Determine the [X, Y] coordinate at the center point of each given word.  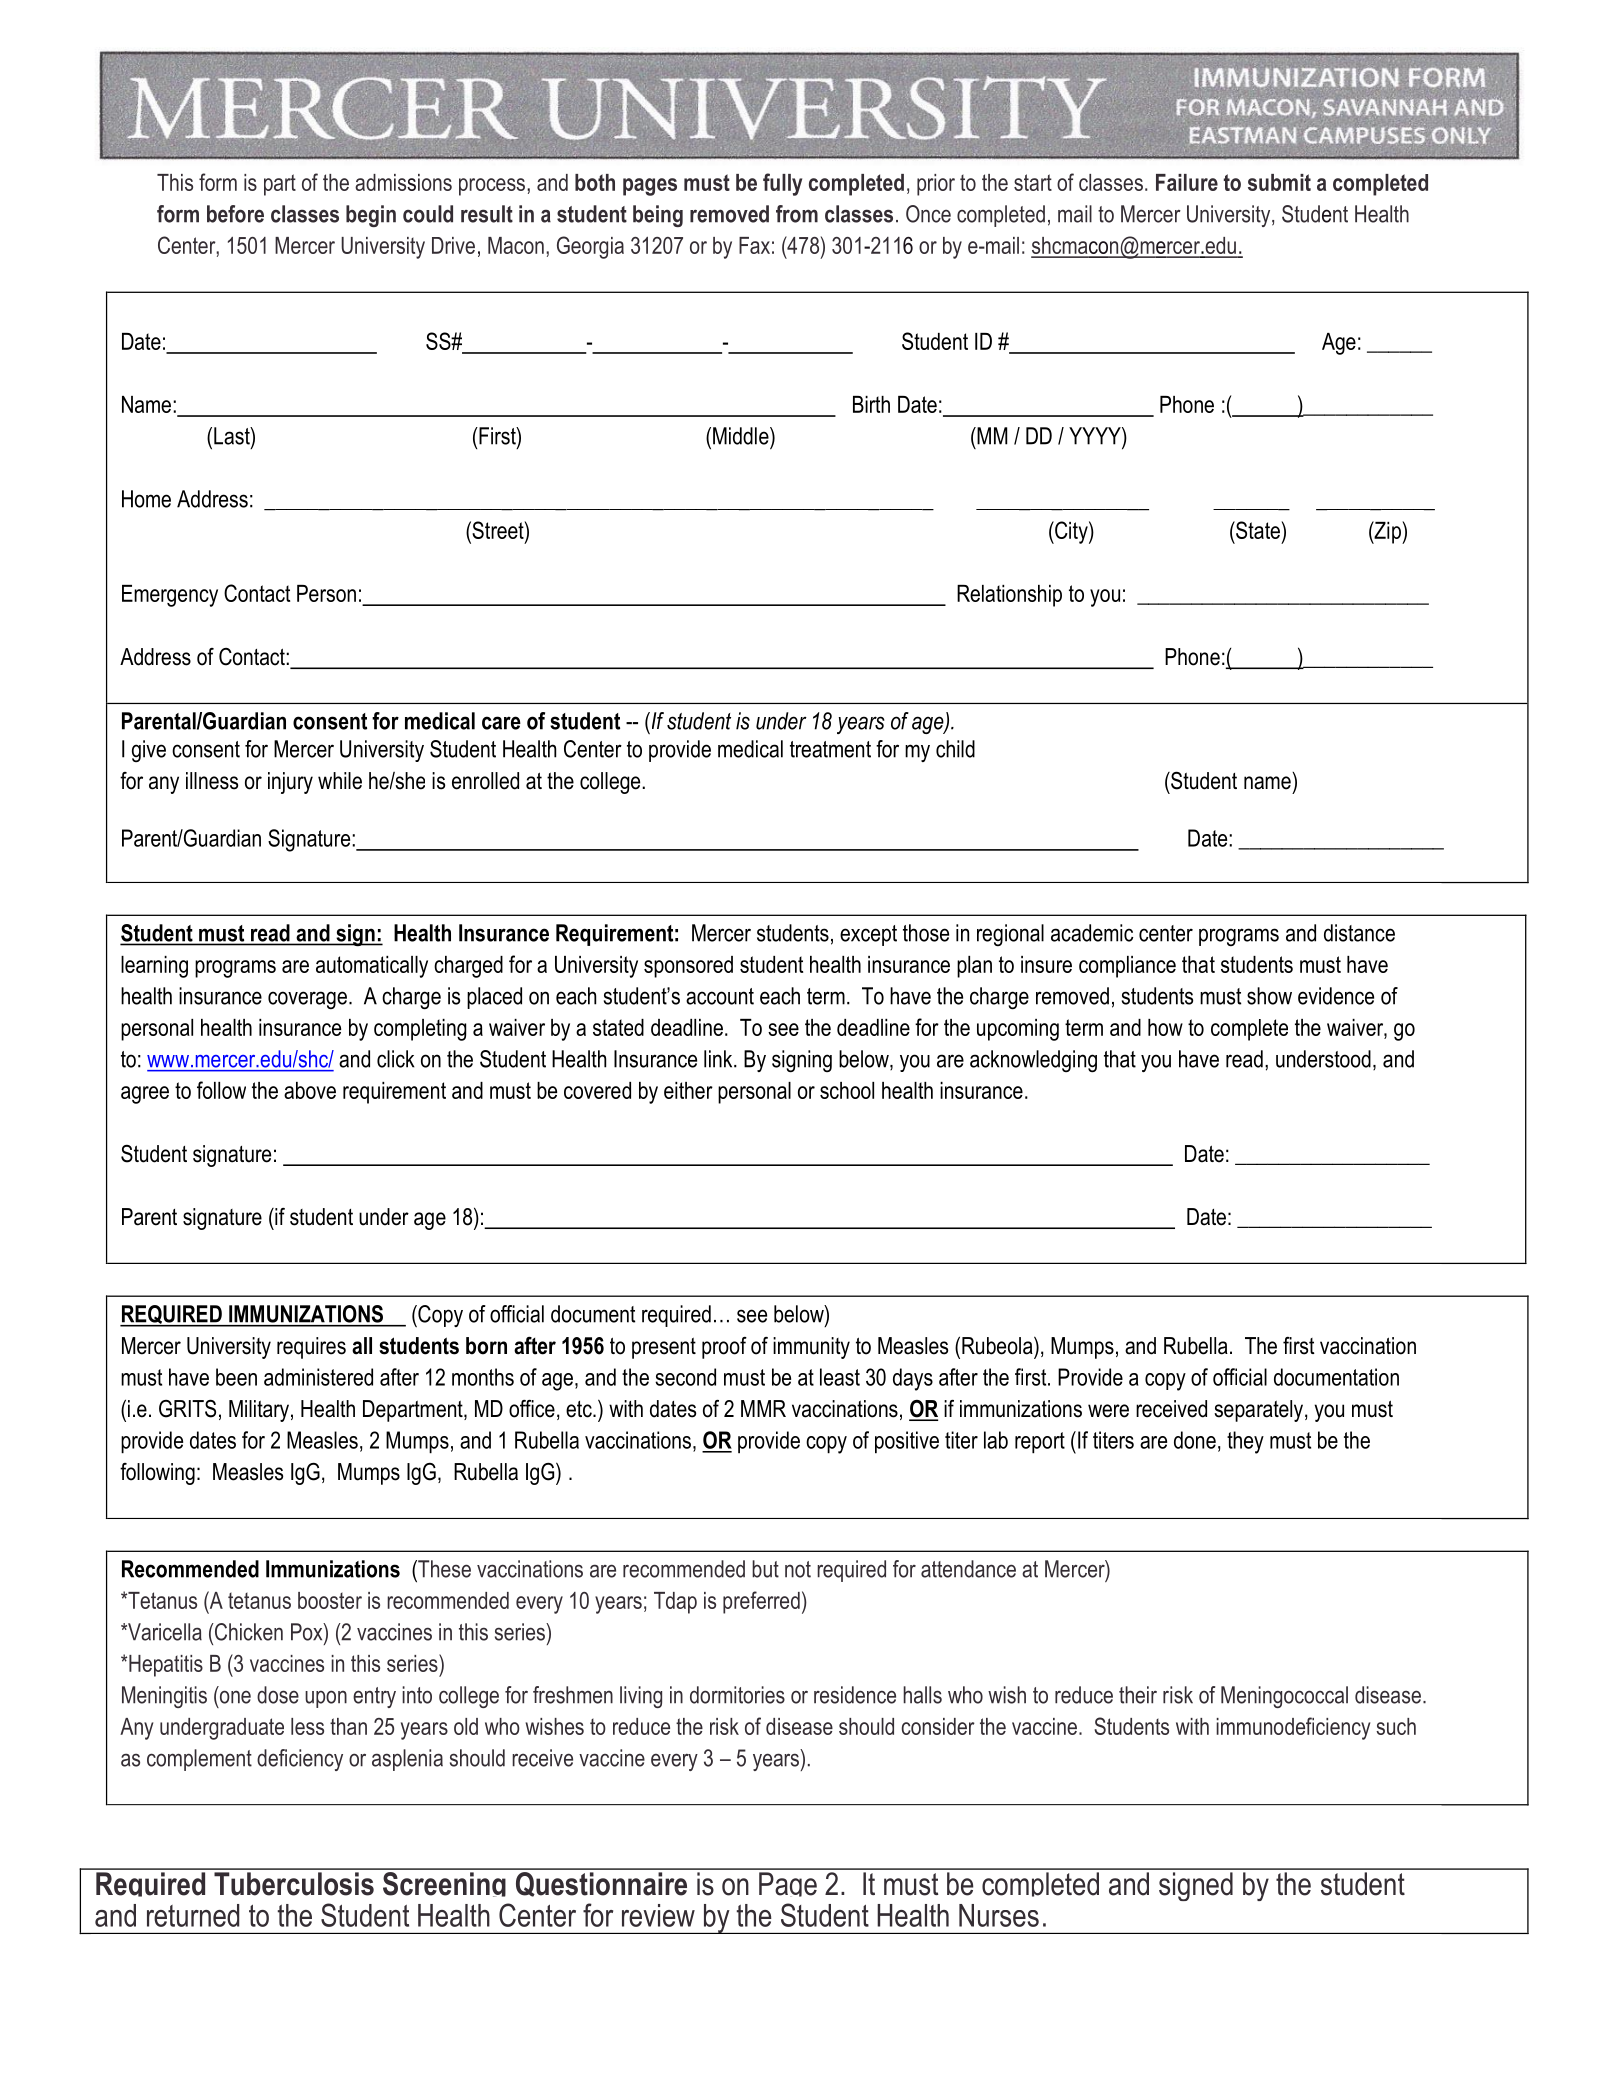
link [719, 1059]
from [797, 214]
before [235, 214]
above [310, 1090]
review [658, 1915]
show [1269, 996]
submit [1279, 182]
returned [193, 1915]
